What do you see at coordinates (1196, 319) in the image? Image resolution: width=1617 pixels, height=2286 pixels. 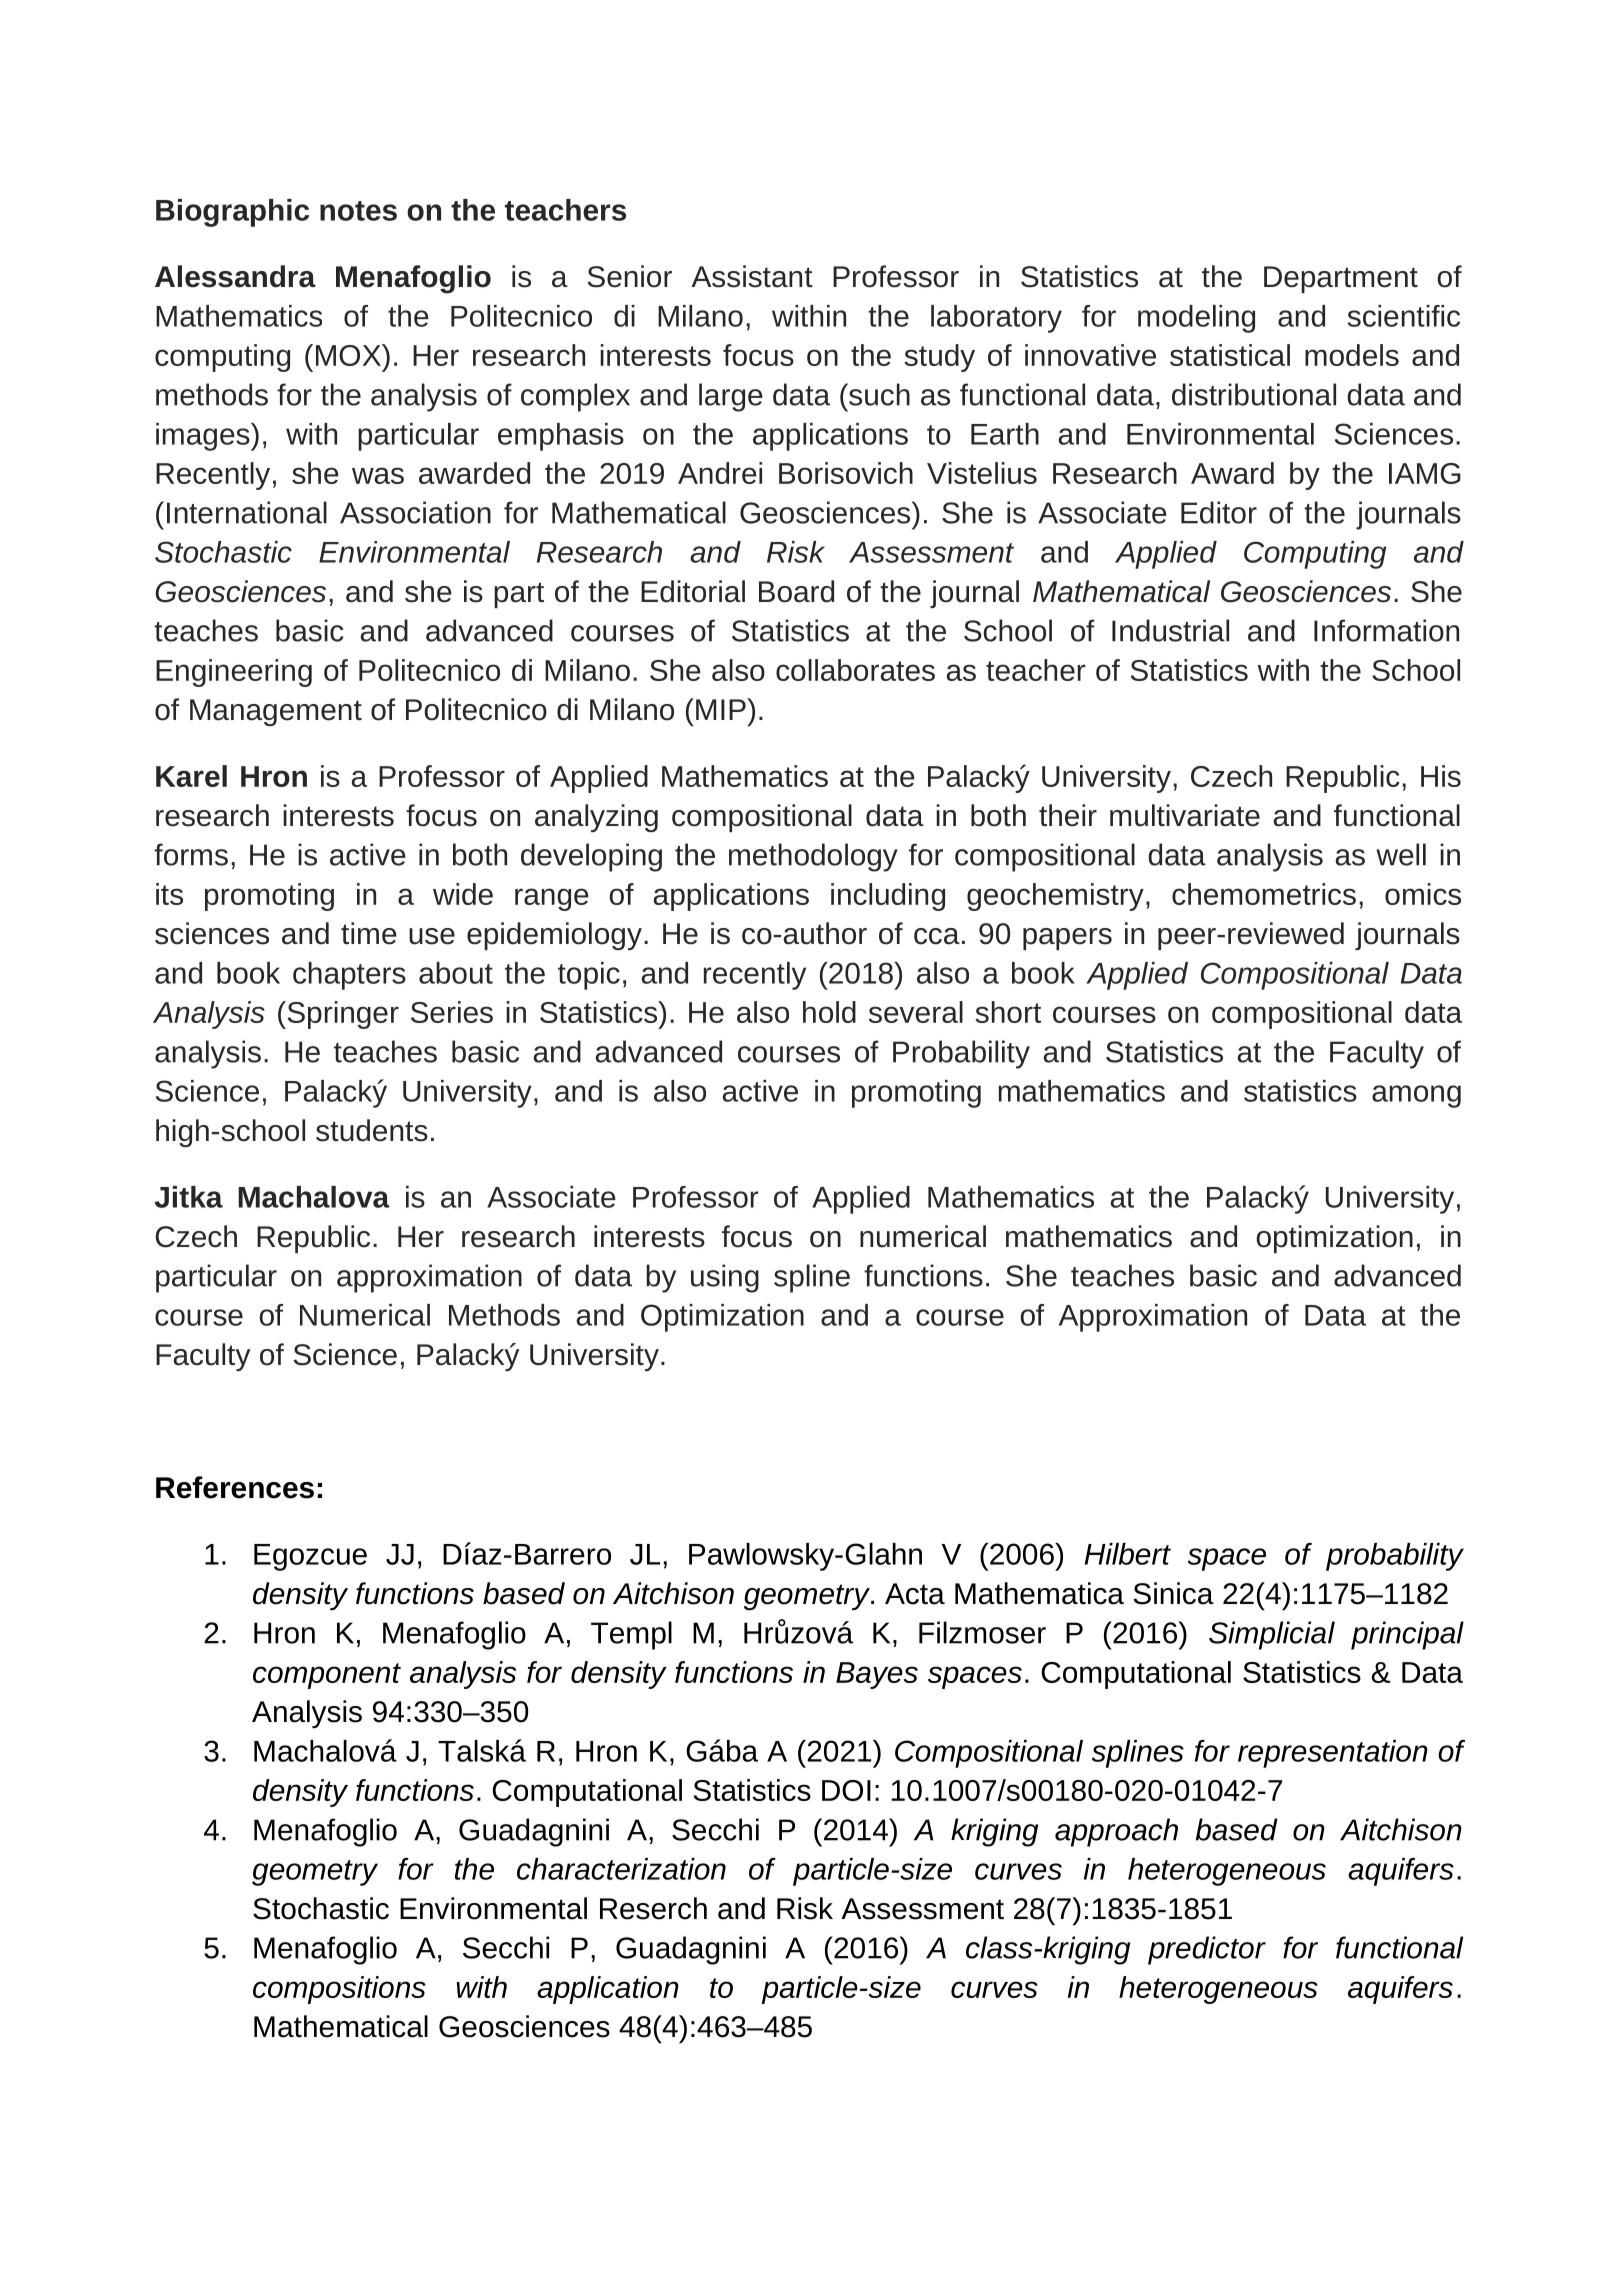 I see `modeling` at bounding box center [1196, 319].
